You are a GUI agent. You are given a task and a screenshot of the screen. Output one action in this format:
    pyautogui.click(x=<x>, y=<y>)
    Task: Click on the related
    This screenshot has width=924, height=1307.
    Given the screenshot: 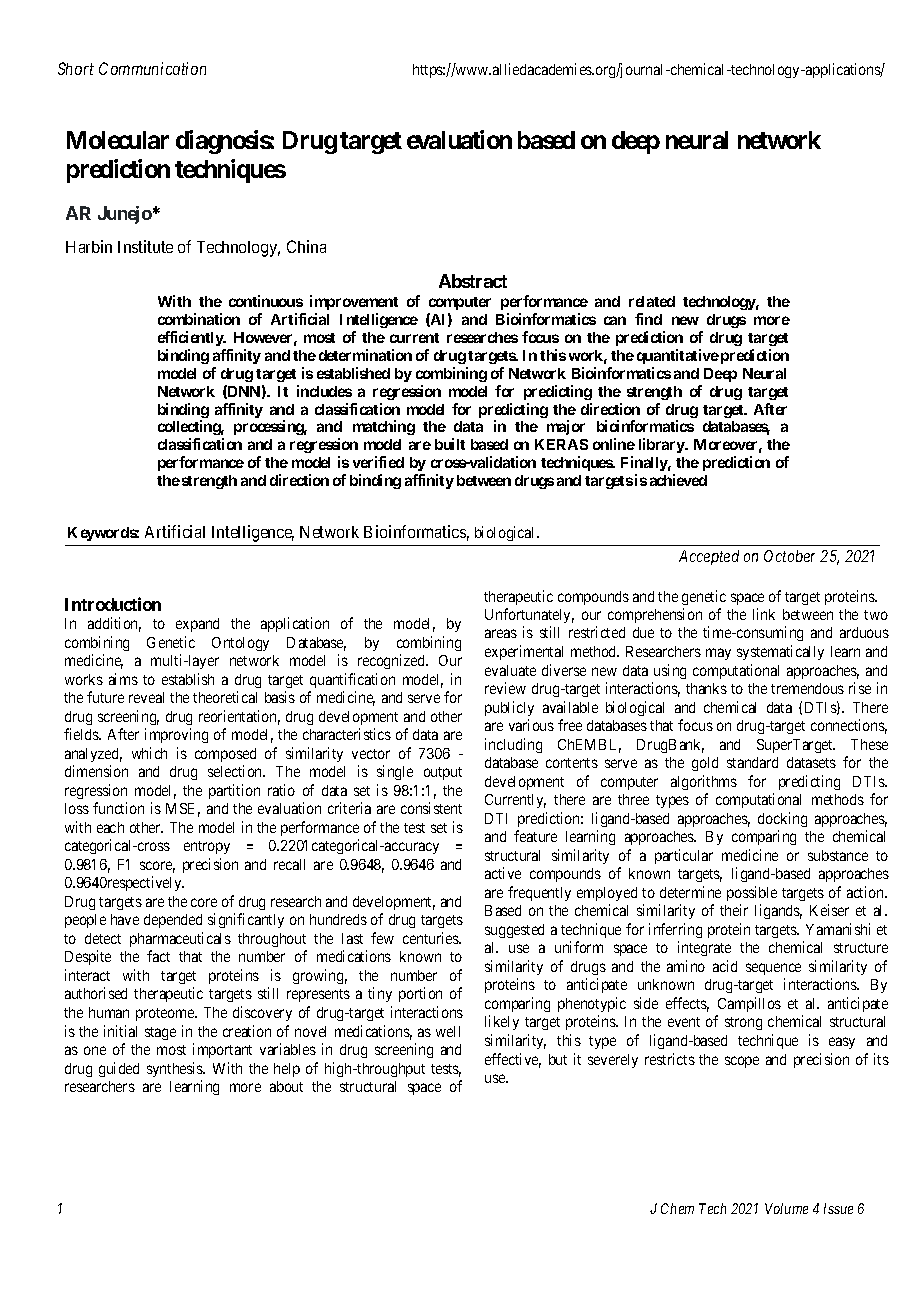 What is the action you would take?
    pyautogui.click(x=652, y=301)
